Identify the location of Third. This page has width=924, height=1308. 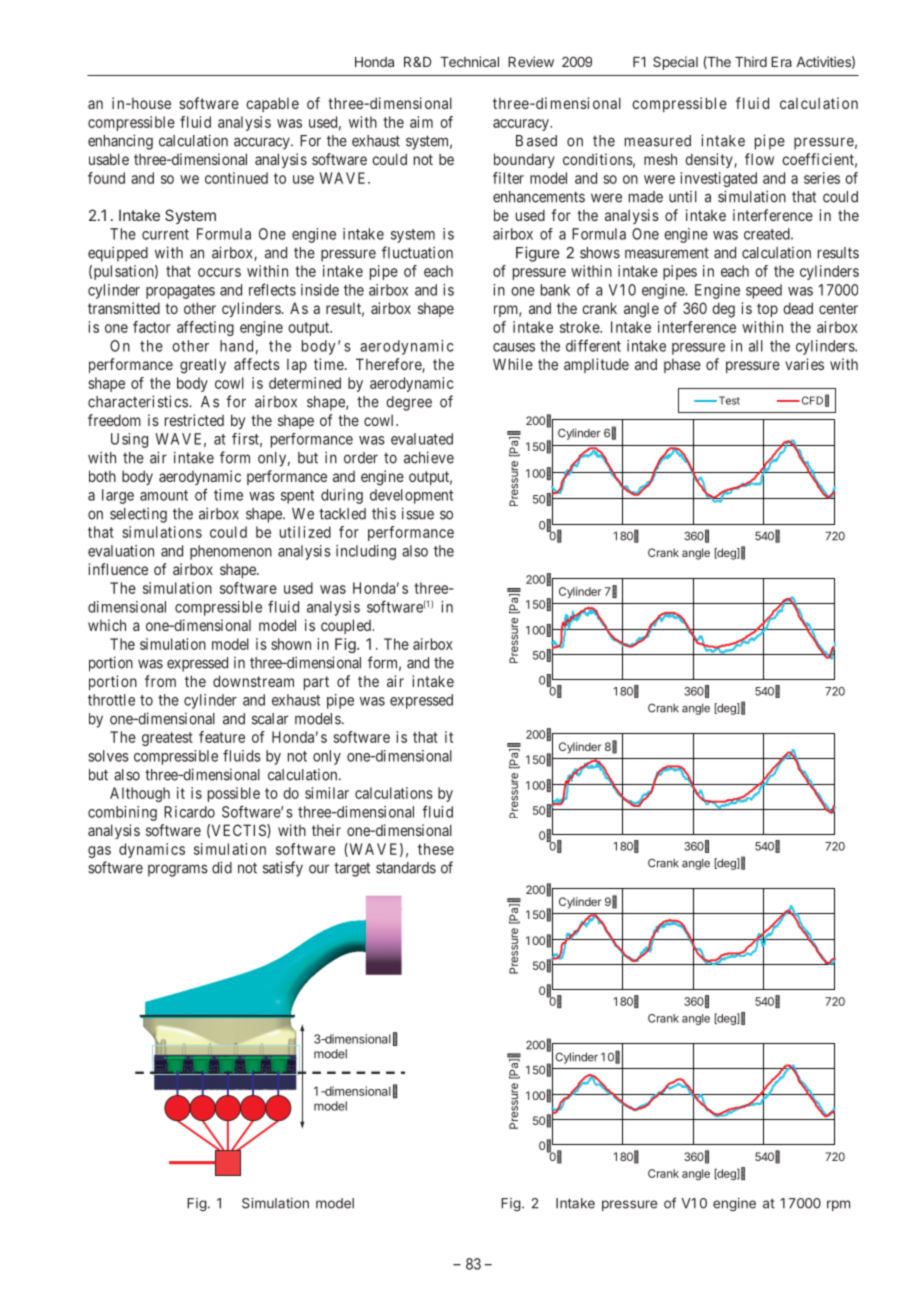
(751, 61).
